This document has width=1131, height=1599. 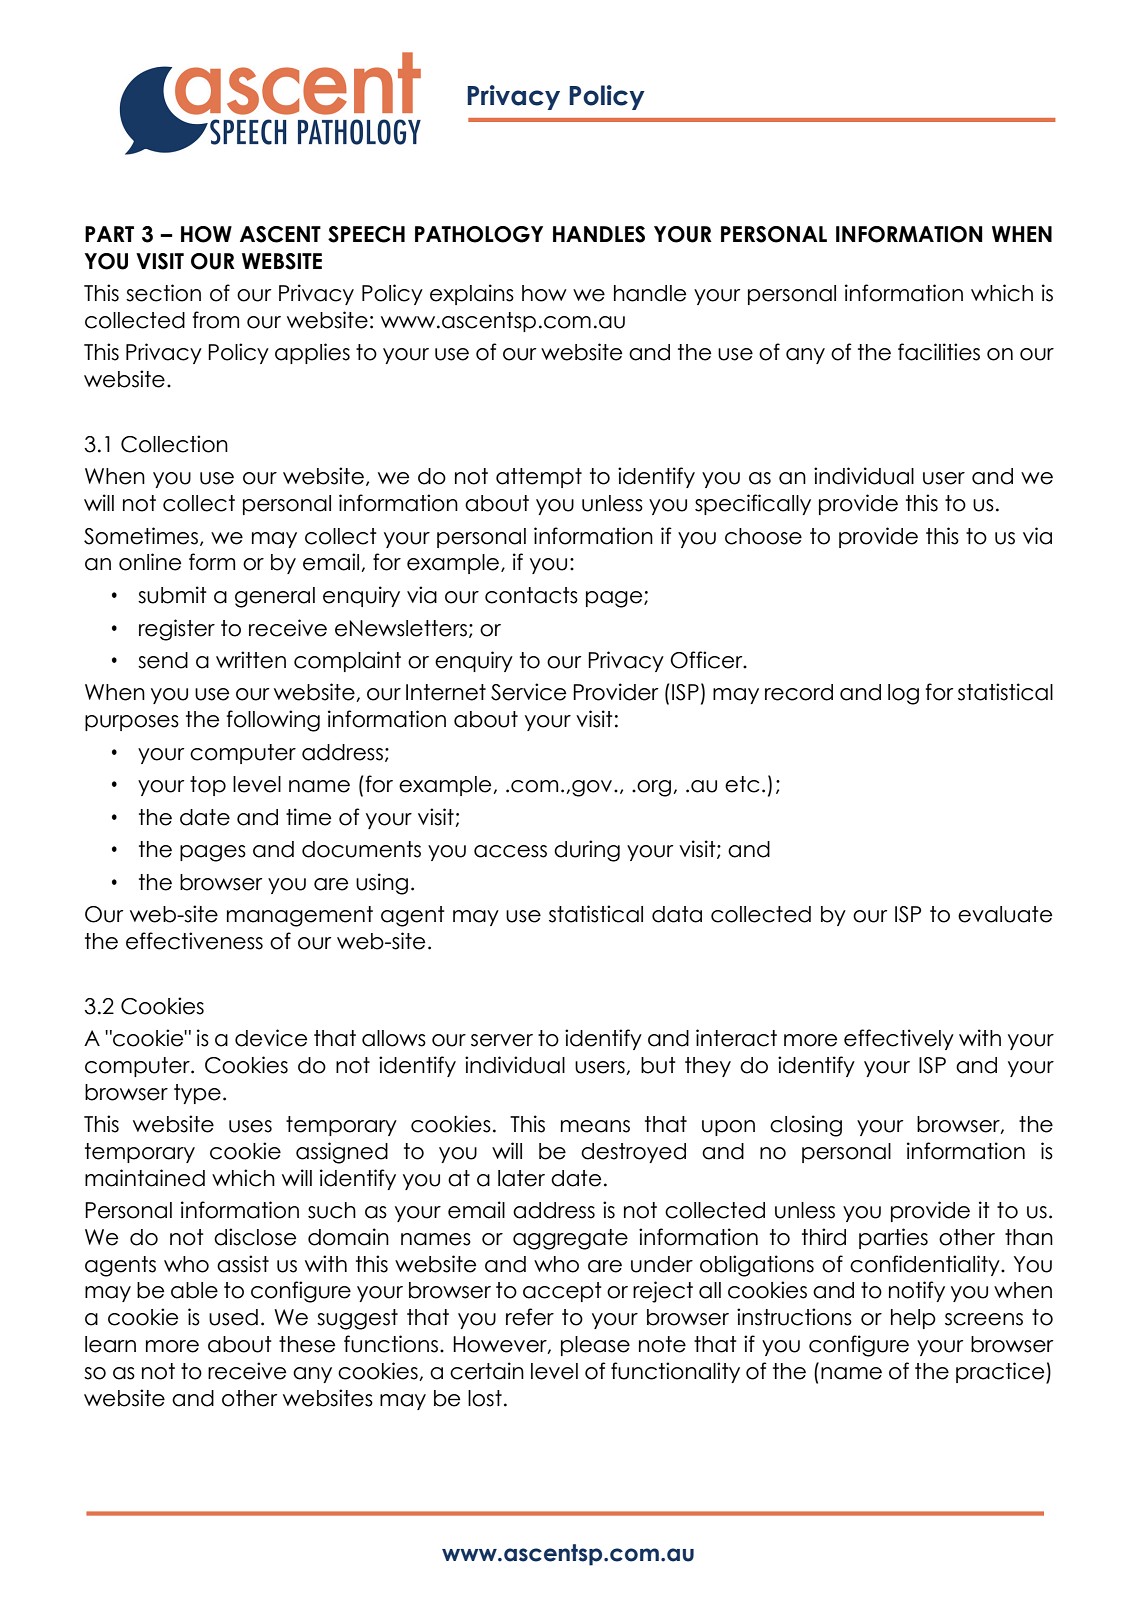 I want to click on help, so click(x=913, y=1319).
